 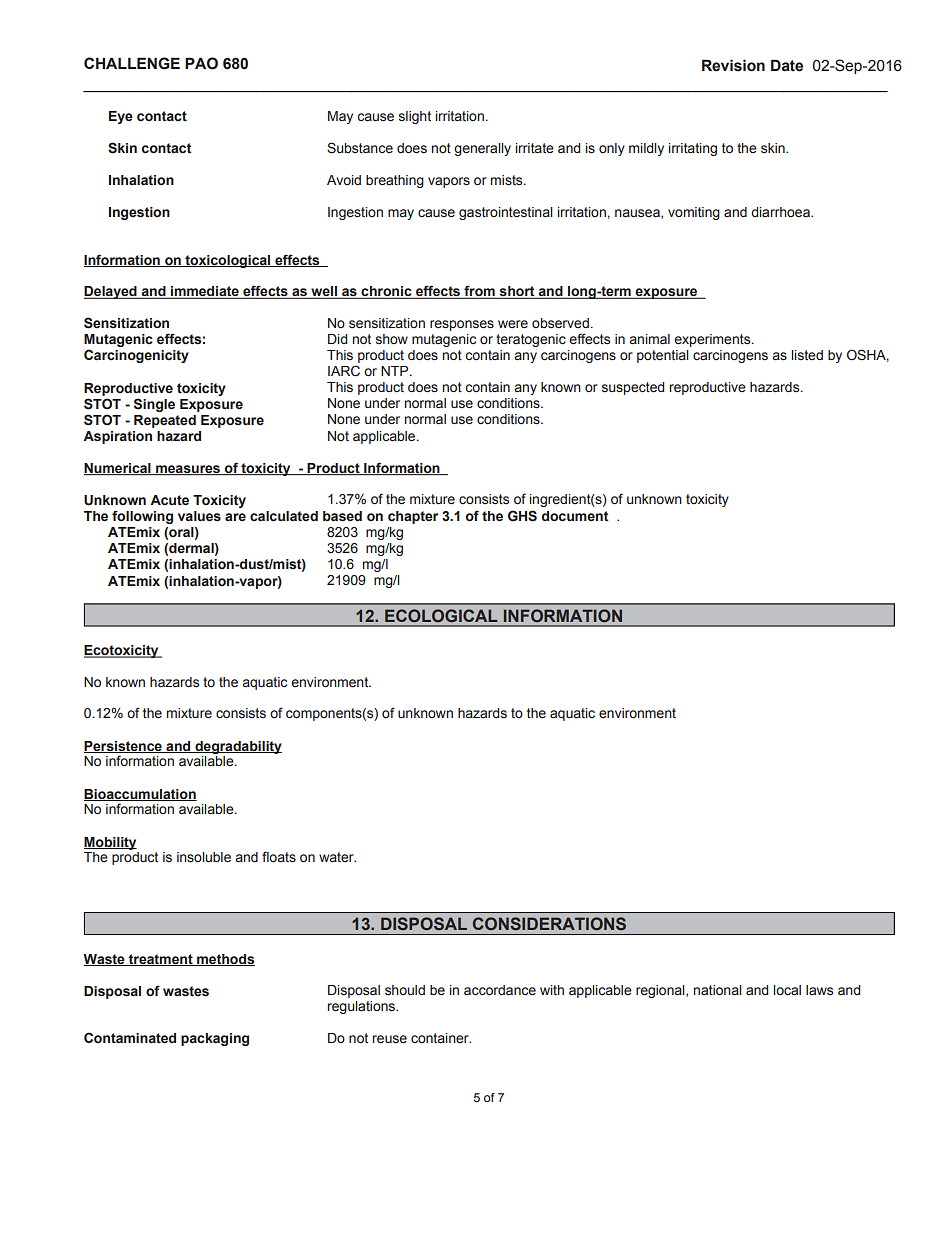 I want to click on Persistence, so click(x=124, y=747).
